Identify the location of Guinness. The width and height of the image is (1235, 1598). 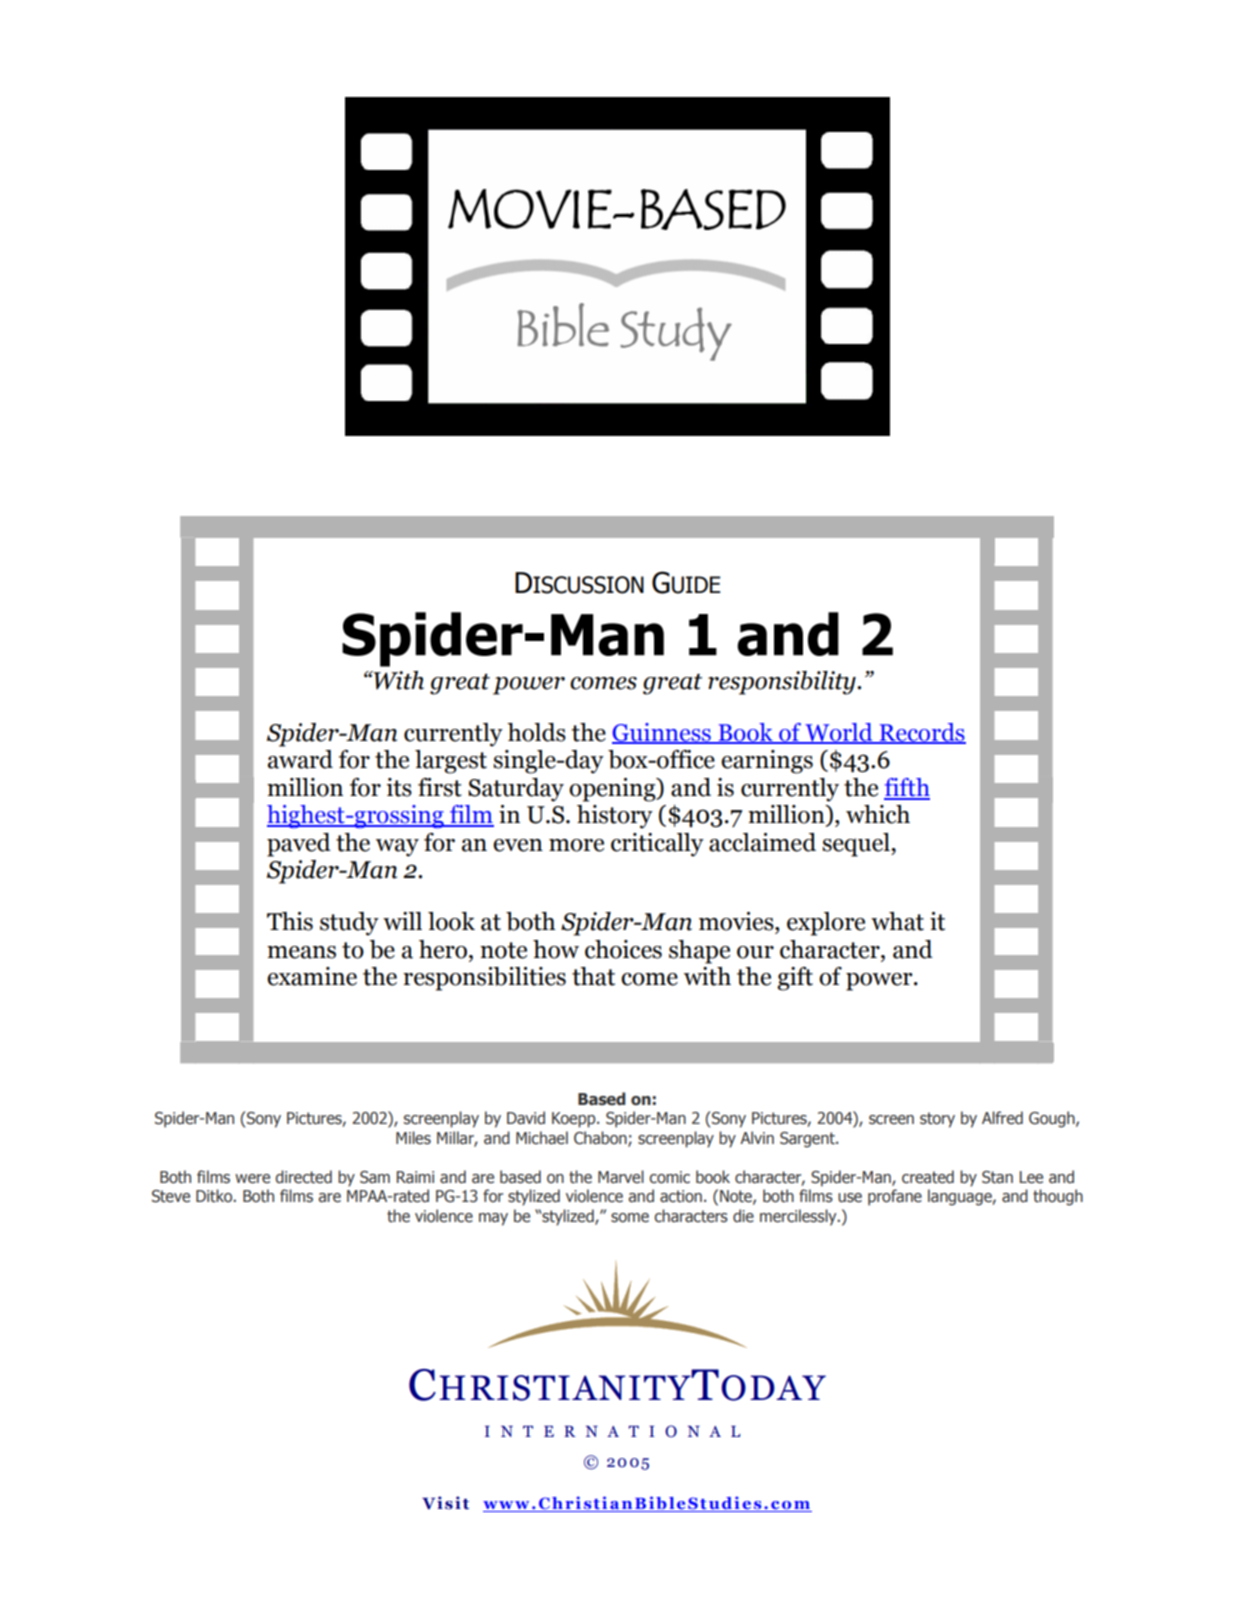
(662, 733).
